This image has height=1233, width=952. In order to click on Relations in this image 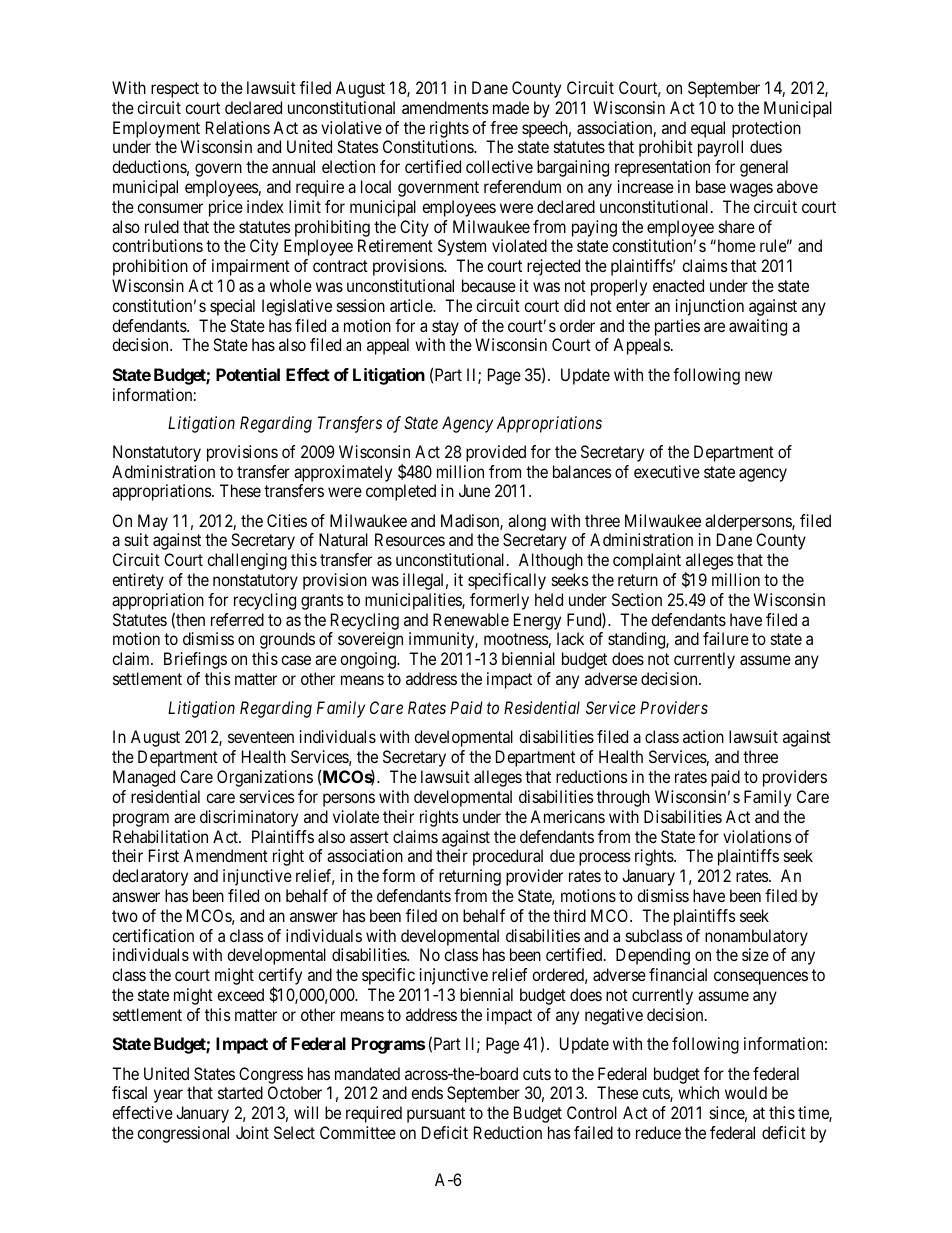, I will do `click(238, 127)`.
